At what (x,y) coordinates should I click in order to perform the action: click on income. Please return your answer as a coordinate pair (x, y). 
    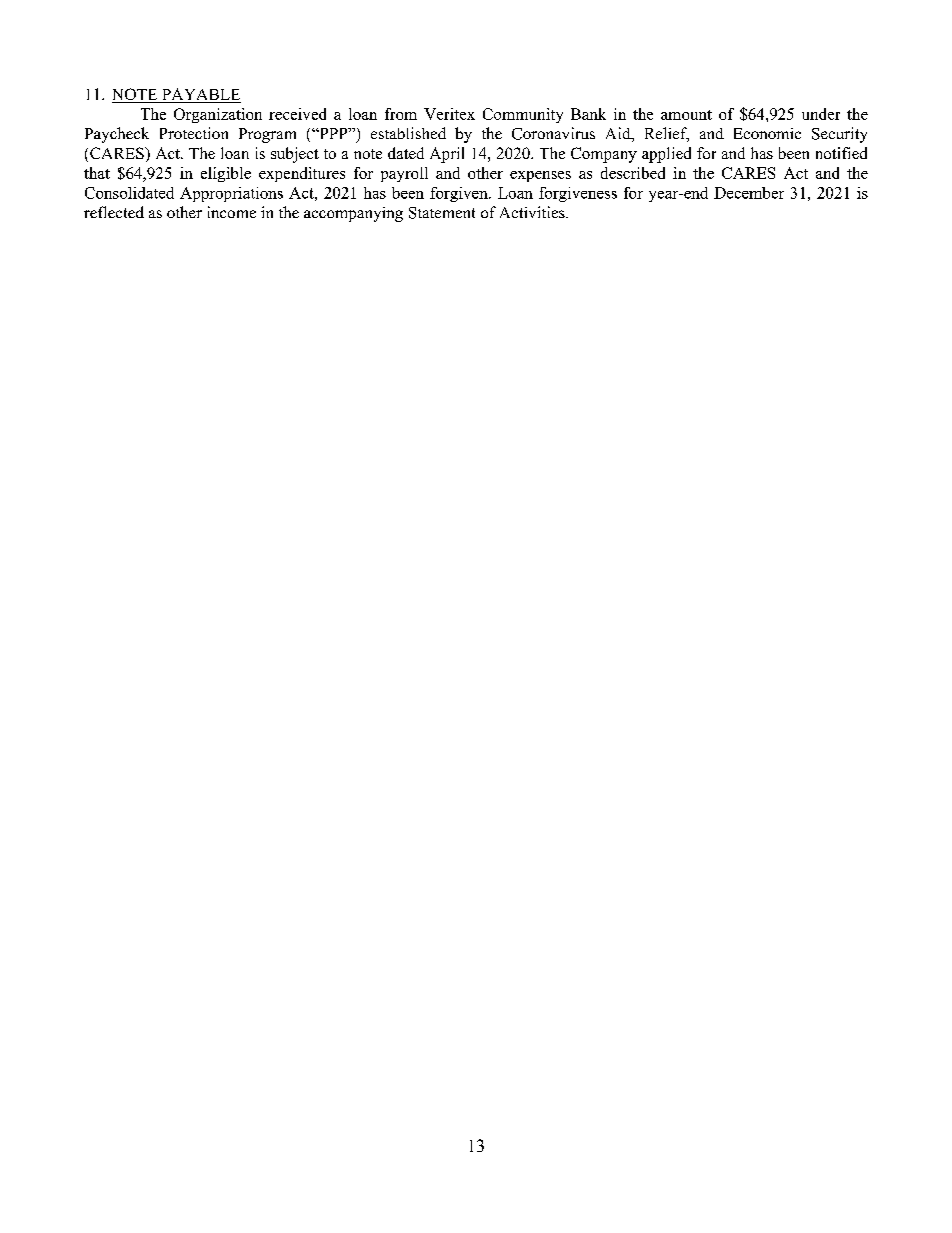
    Looking at the image, I should click on (232, 212).
